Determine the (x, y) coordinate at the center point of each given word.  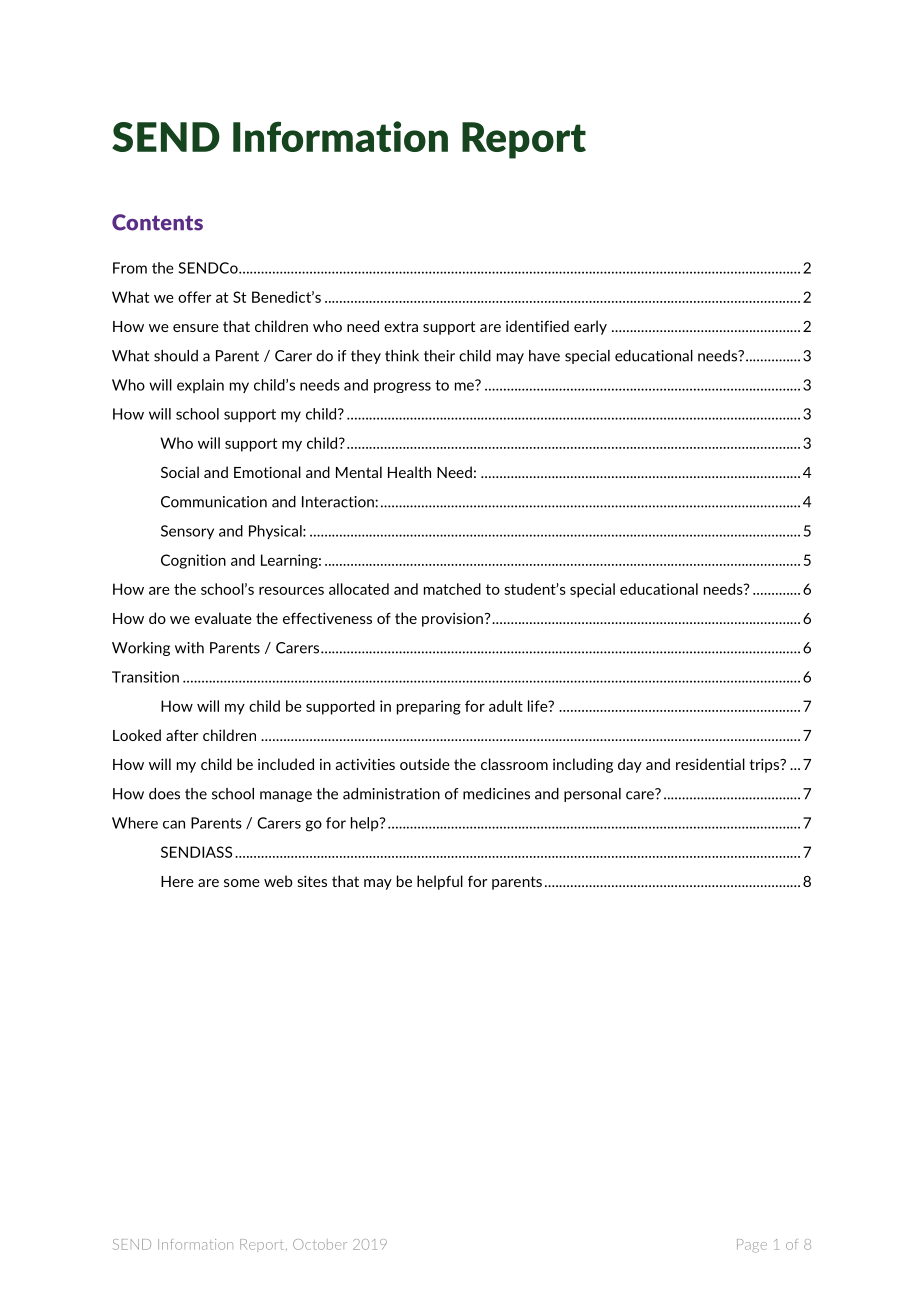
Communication (214, 502)
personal (592, 795)
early (590, 327)
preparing (429, 707)
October (320, 1244)
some (242, 883)
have (544, 356)
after (182, 735)
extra (401, 326)
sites (312, 881)
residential (710, 764)
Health (409, 472)
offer (195, 297)
